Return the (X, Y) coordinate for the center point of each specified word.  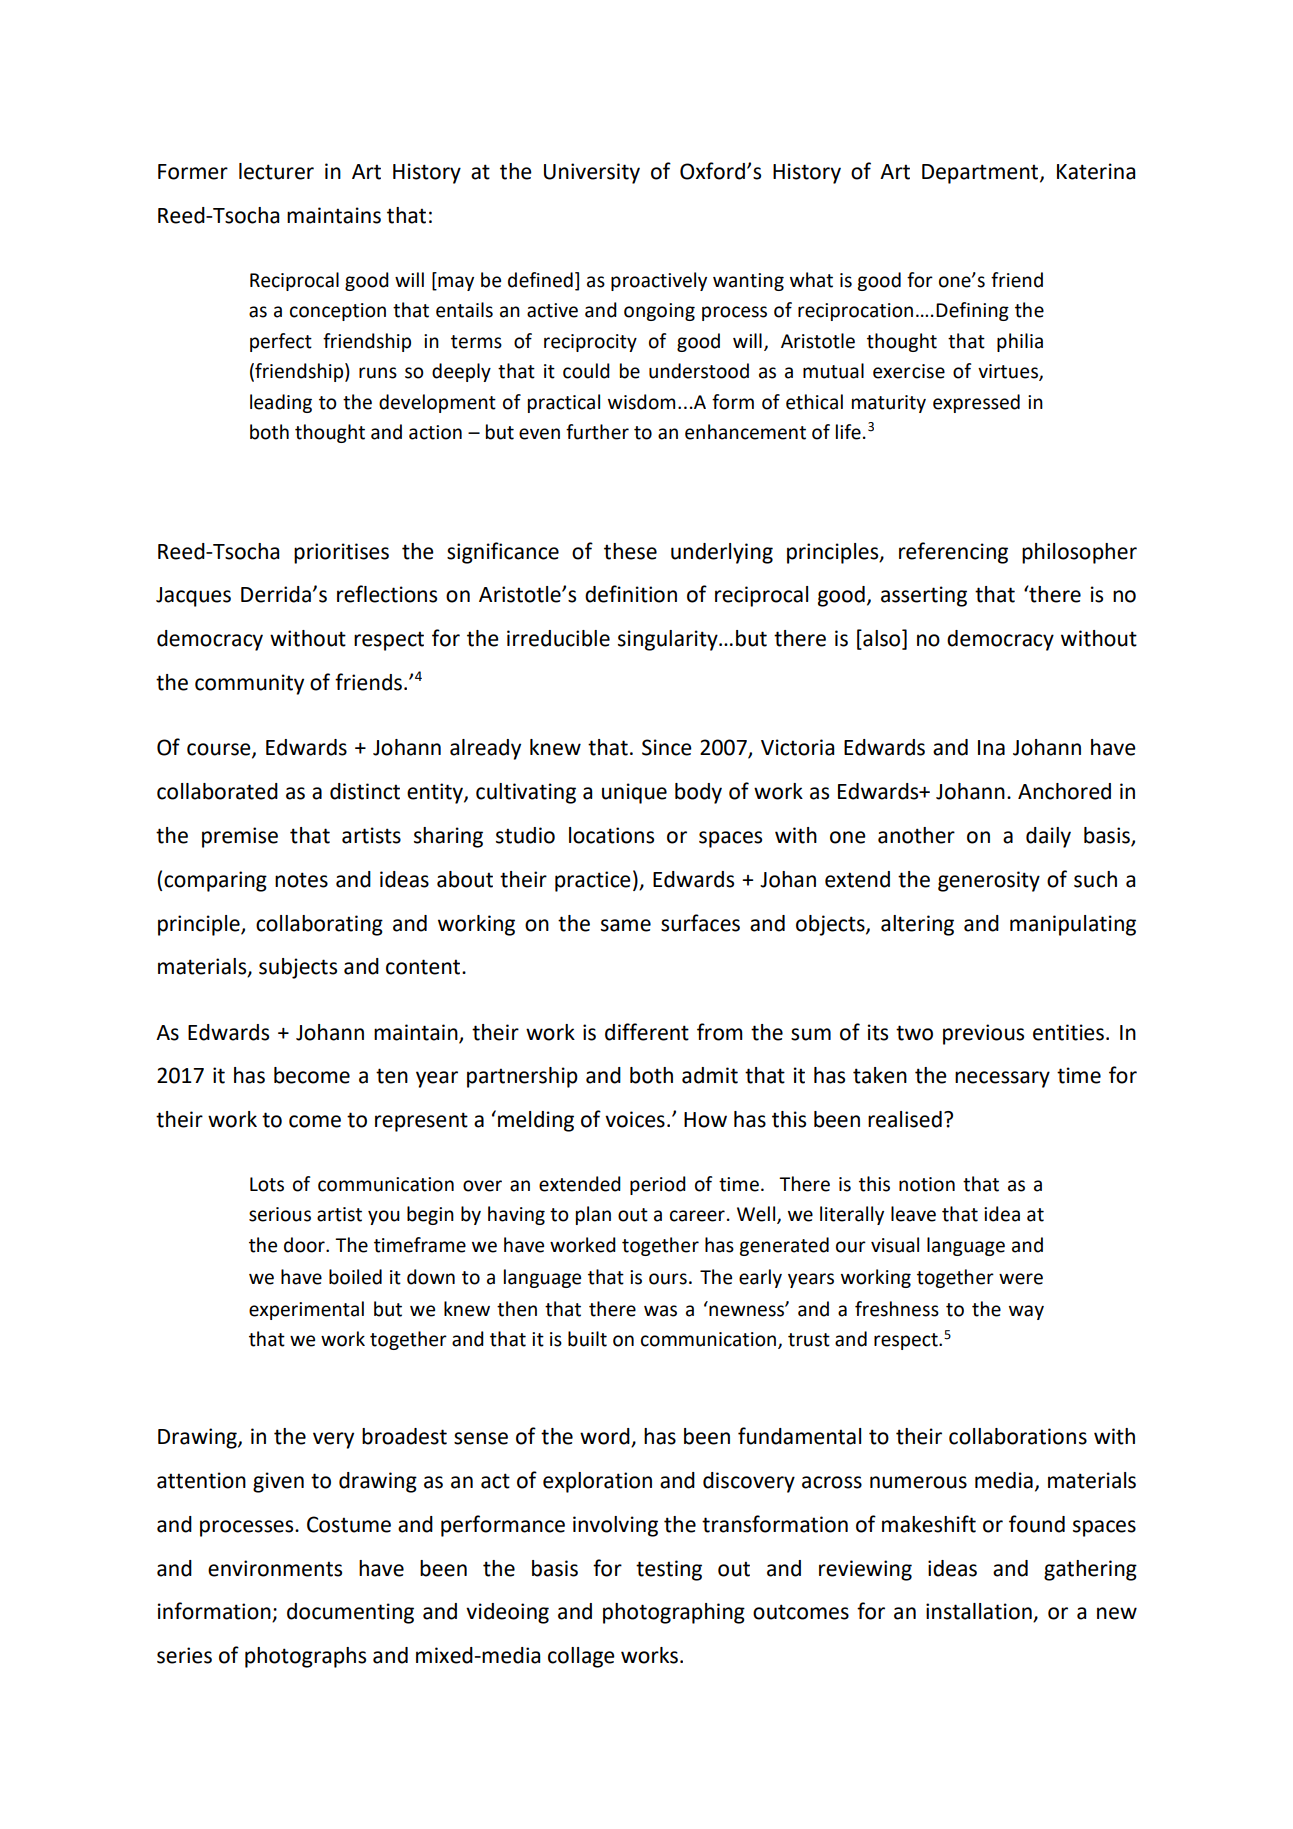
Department (981, 174)
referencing (953, 553)
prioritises (341, 553)
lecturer (276, 171)
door (305, 1245)
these (630, 551)
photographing (674, 1613)
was (660, 1311)
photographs (305, 1657)
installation (980, 1612)
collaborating (319, 925)
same (626, 925)
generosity (989, 881)
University (592, 173)
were (1021, 1279)
